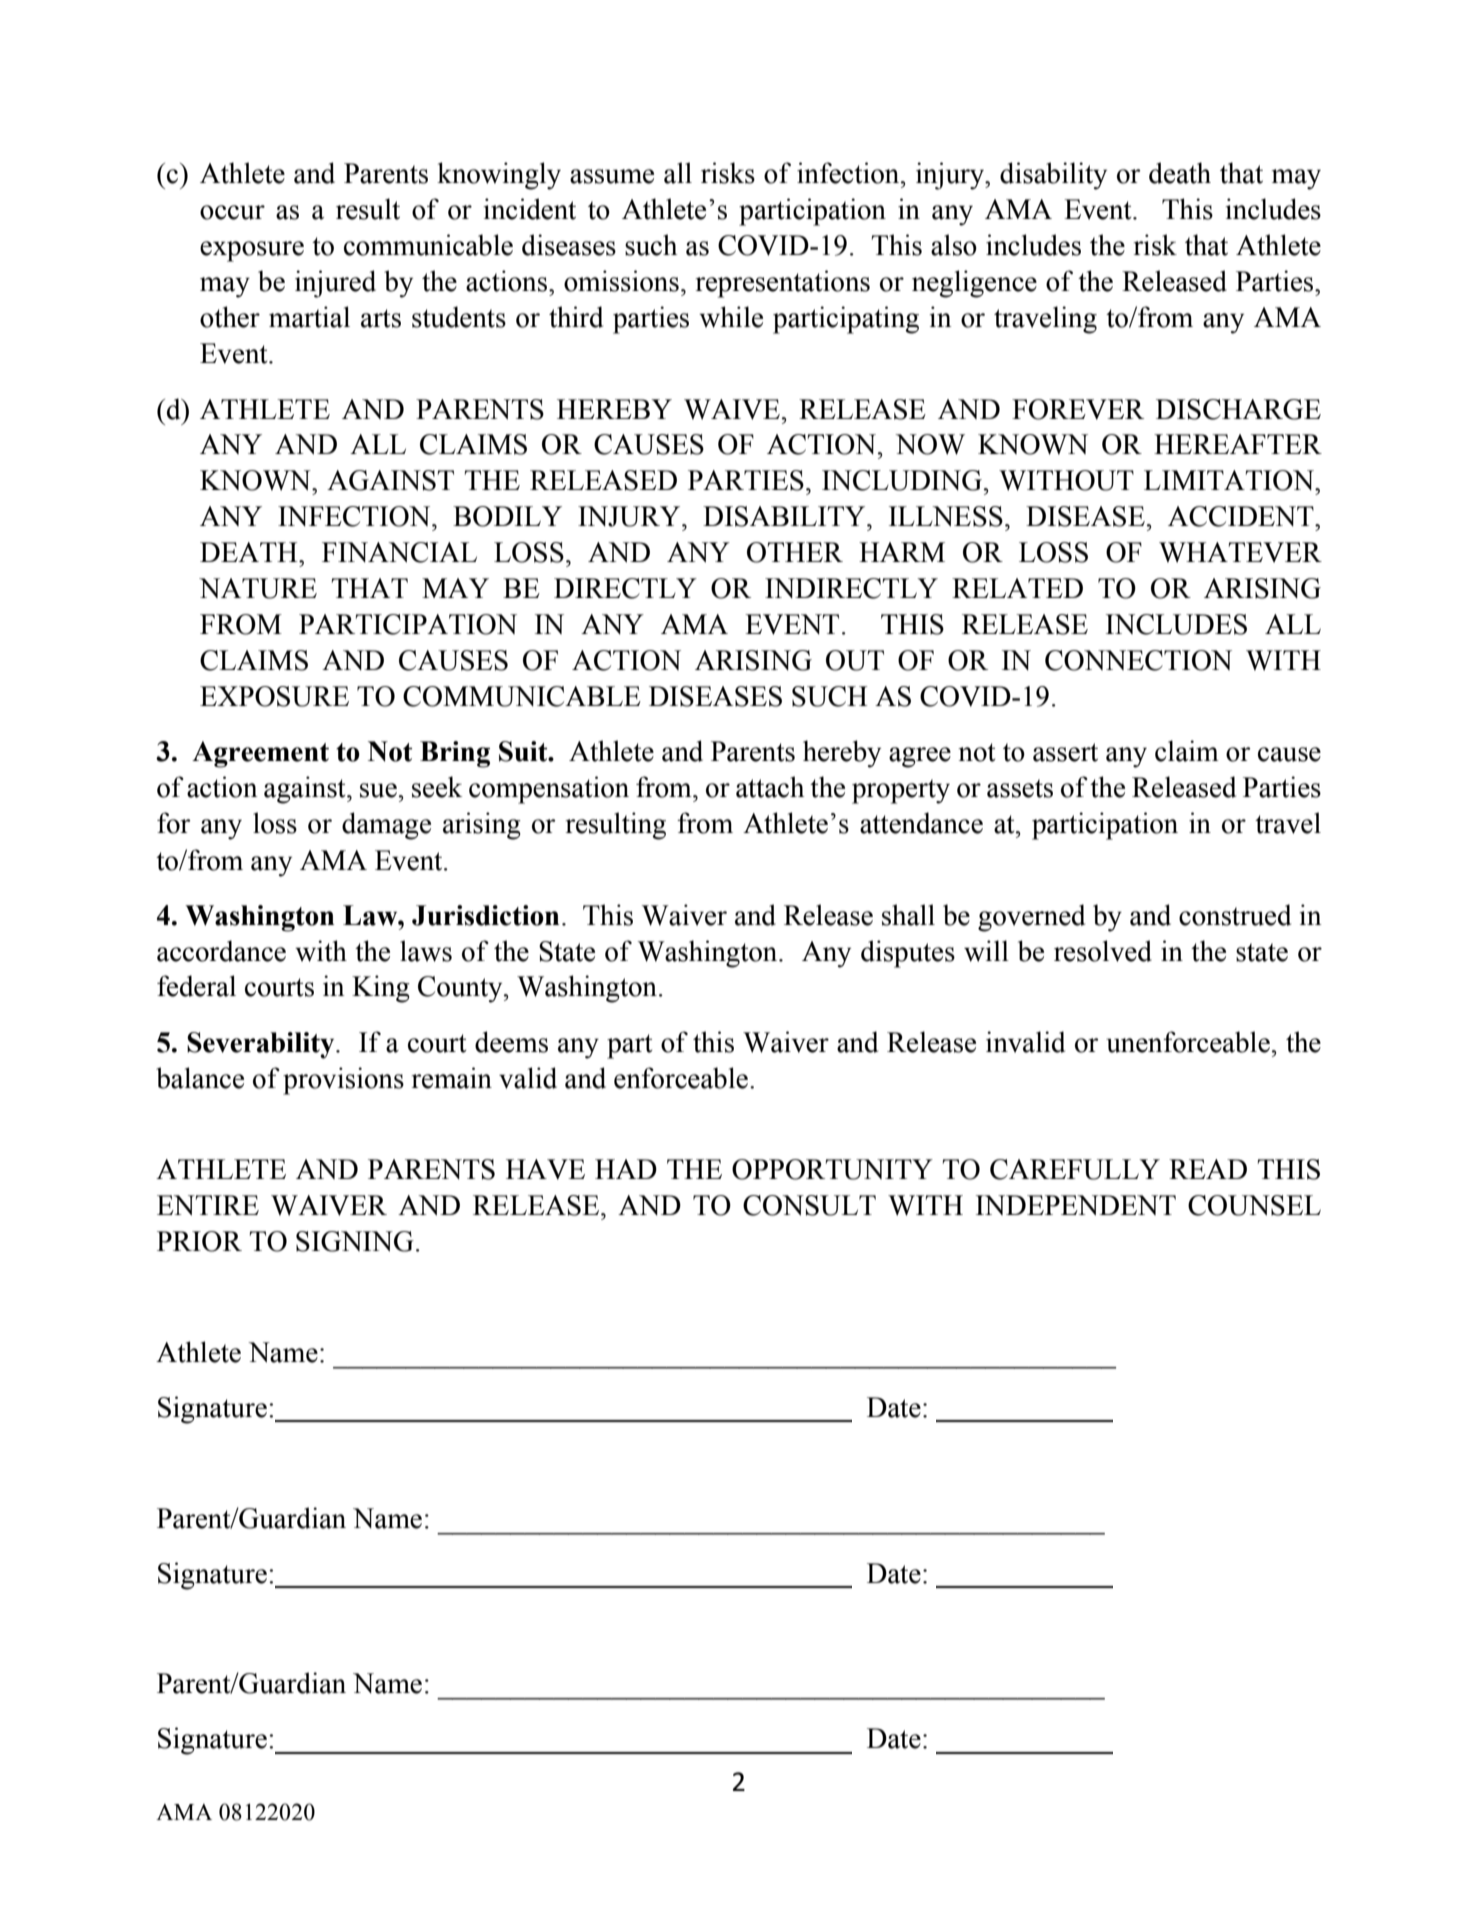 The height and width of the screenshot is (1913, 1478). What do you see at coordinates (903, 480) in the screenshot?
I see `INCLUDING` at bounding box center [903, 480].
